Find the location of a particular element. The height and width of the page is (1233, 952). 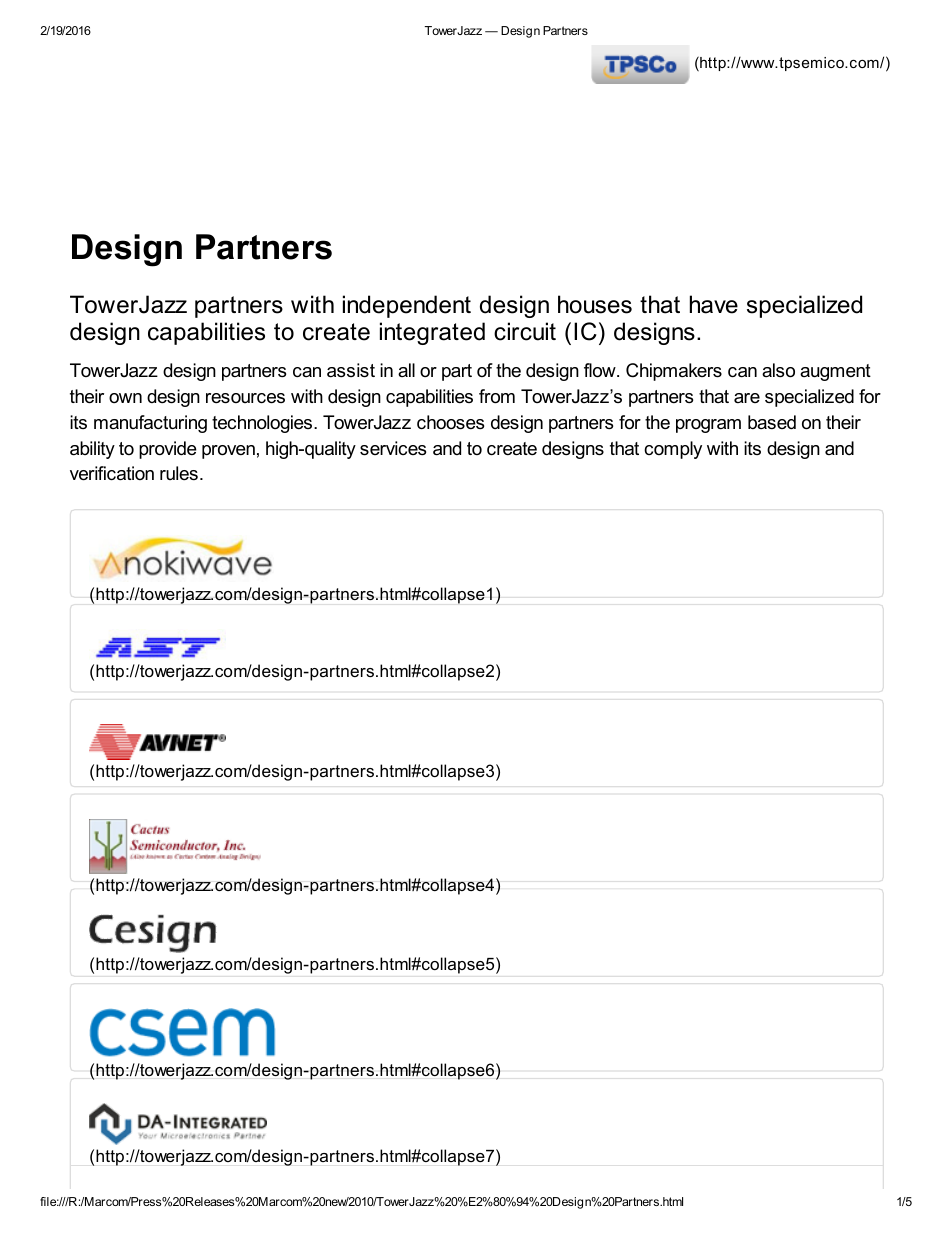

rules is located at coordinates (179, 473).
